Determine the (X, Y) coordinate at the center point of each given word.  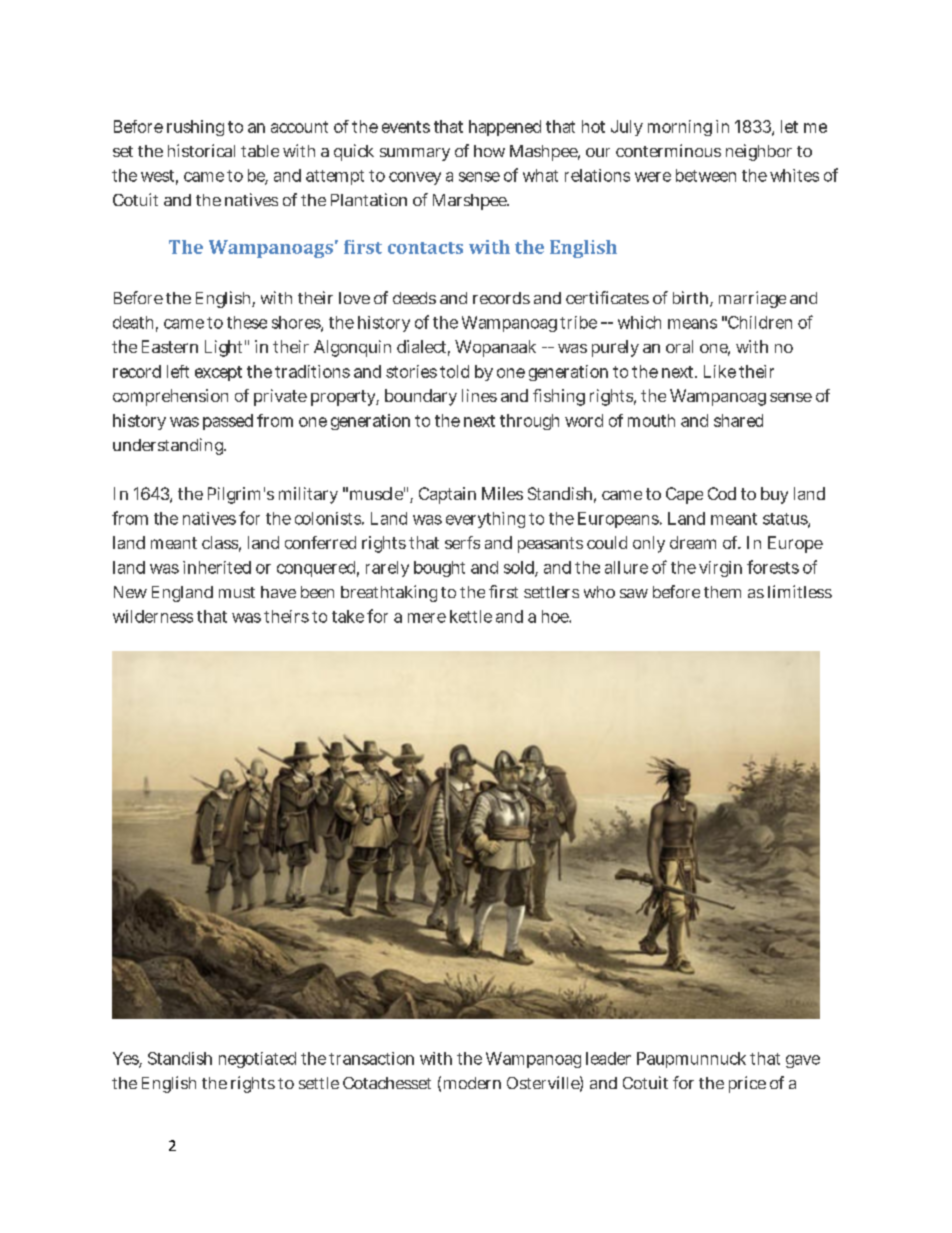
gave (803, 1061)
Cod (722, 493)
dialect (423, 348)
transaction (371, 1058)
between (706, 175)
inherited (217, 567)
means (692, 324)
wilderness (153, 616)
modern (472, 1083)
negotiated (257, 1060)
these (247, 322)
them (722, 592)
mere (427, 618)
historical (201, 150)
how (489, 151)
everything (485, 520)
